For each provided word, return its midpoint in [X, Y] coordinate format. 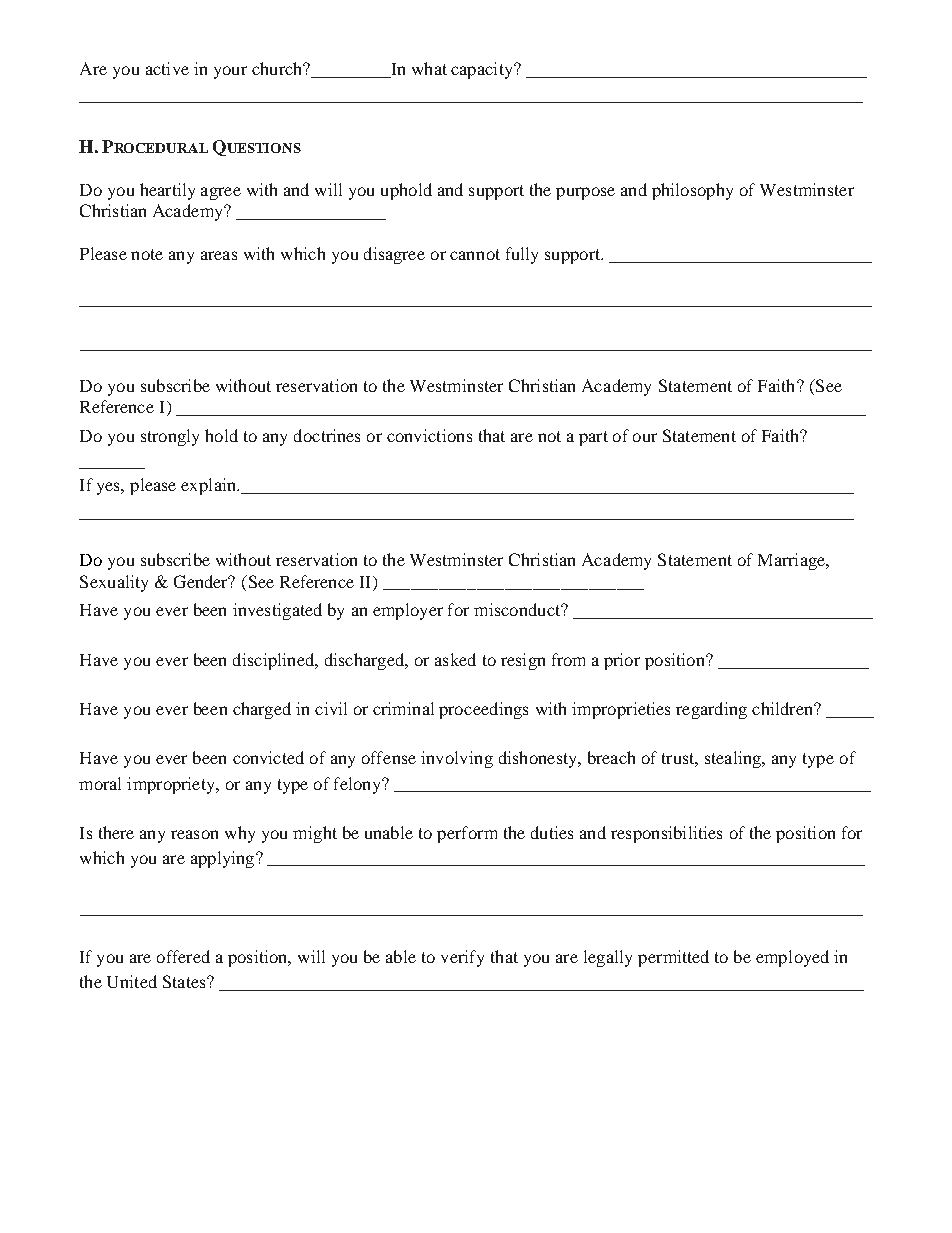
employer [408, 611]
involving [457, 759]
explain [209, 486]
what [429, 68]
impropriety [172, 785]
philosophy [692, 191]
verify [462, 958]
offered [183, 956]
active [167, 68]
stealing [734, 759]
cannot [475, 254]
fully [522, 255]
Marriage [792, 561]
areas [219, 255]
